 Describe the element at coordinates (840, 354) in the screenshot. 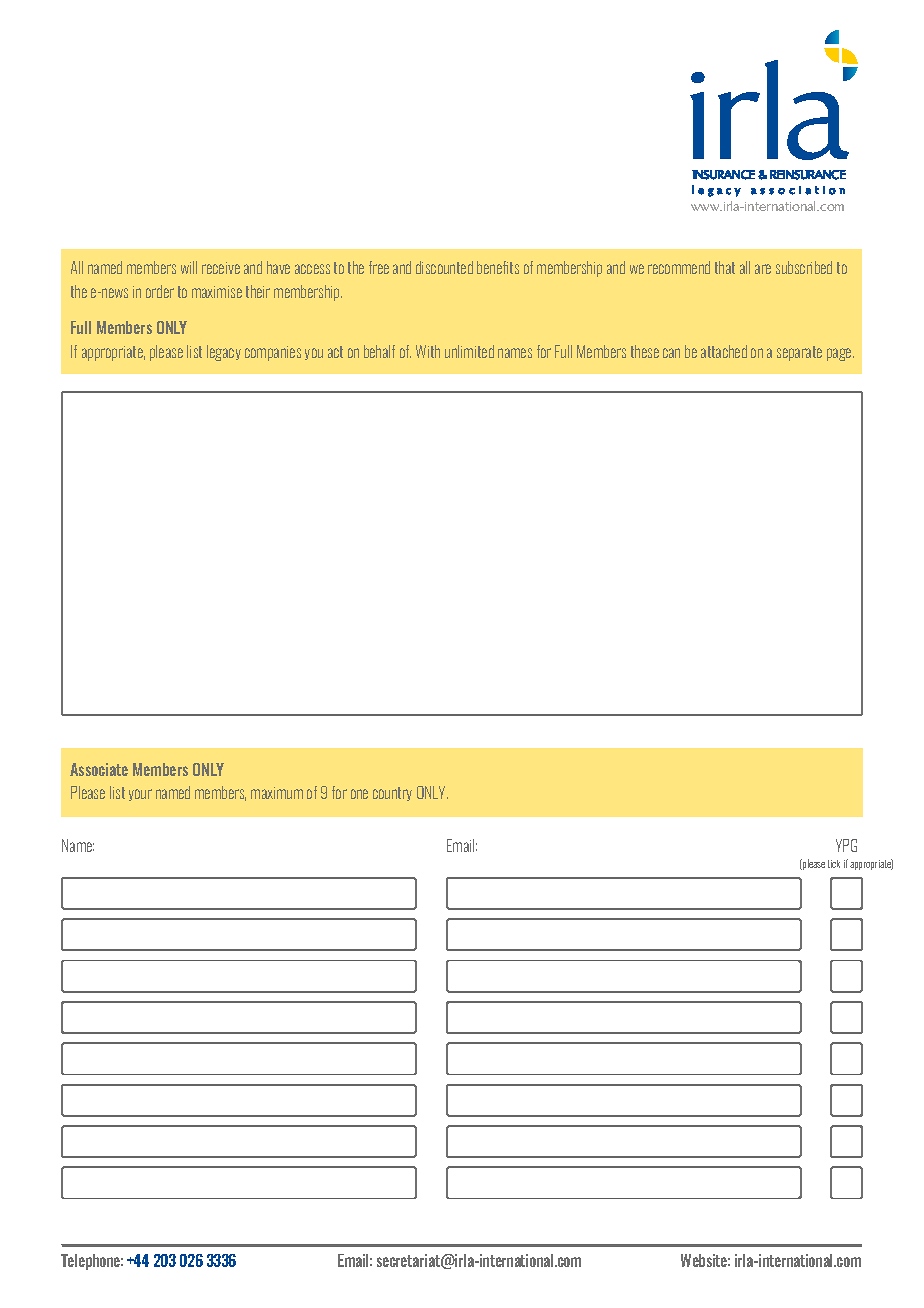

I see `page` at that location.
